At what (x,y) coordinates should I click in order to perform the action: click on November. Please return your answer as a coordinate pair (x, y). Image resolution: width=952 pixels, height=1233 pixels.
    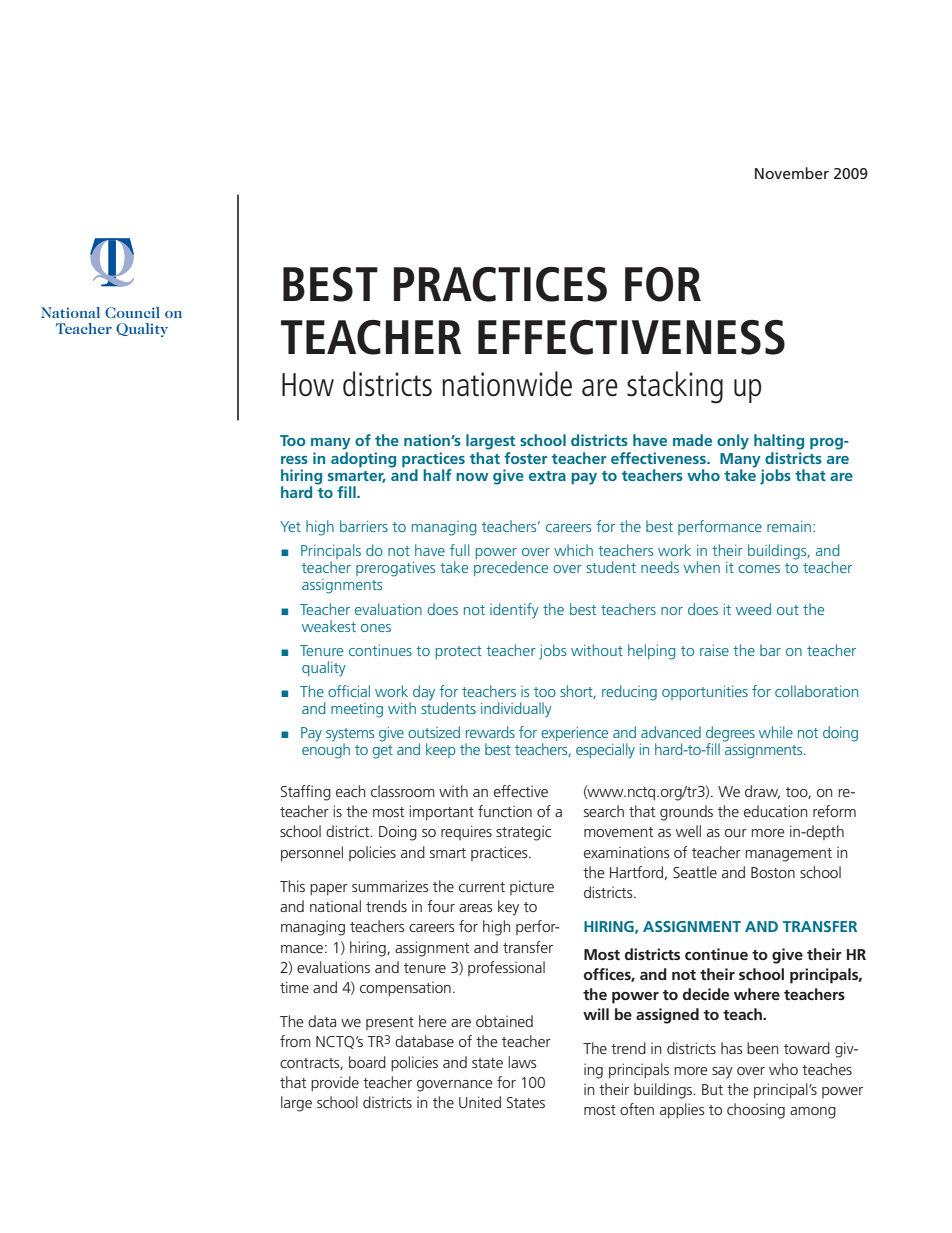
    Looking at the image, I should click on (792, 173).
